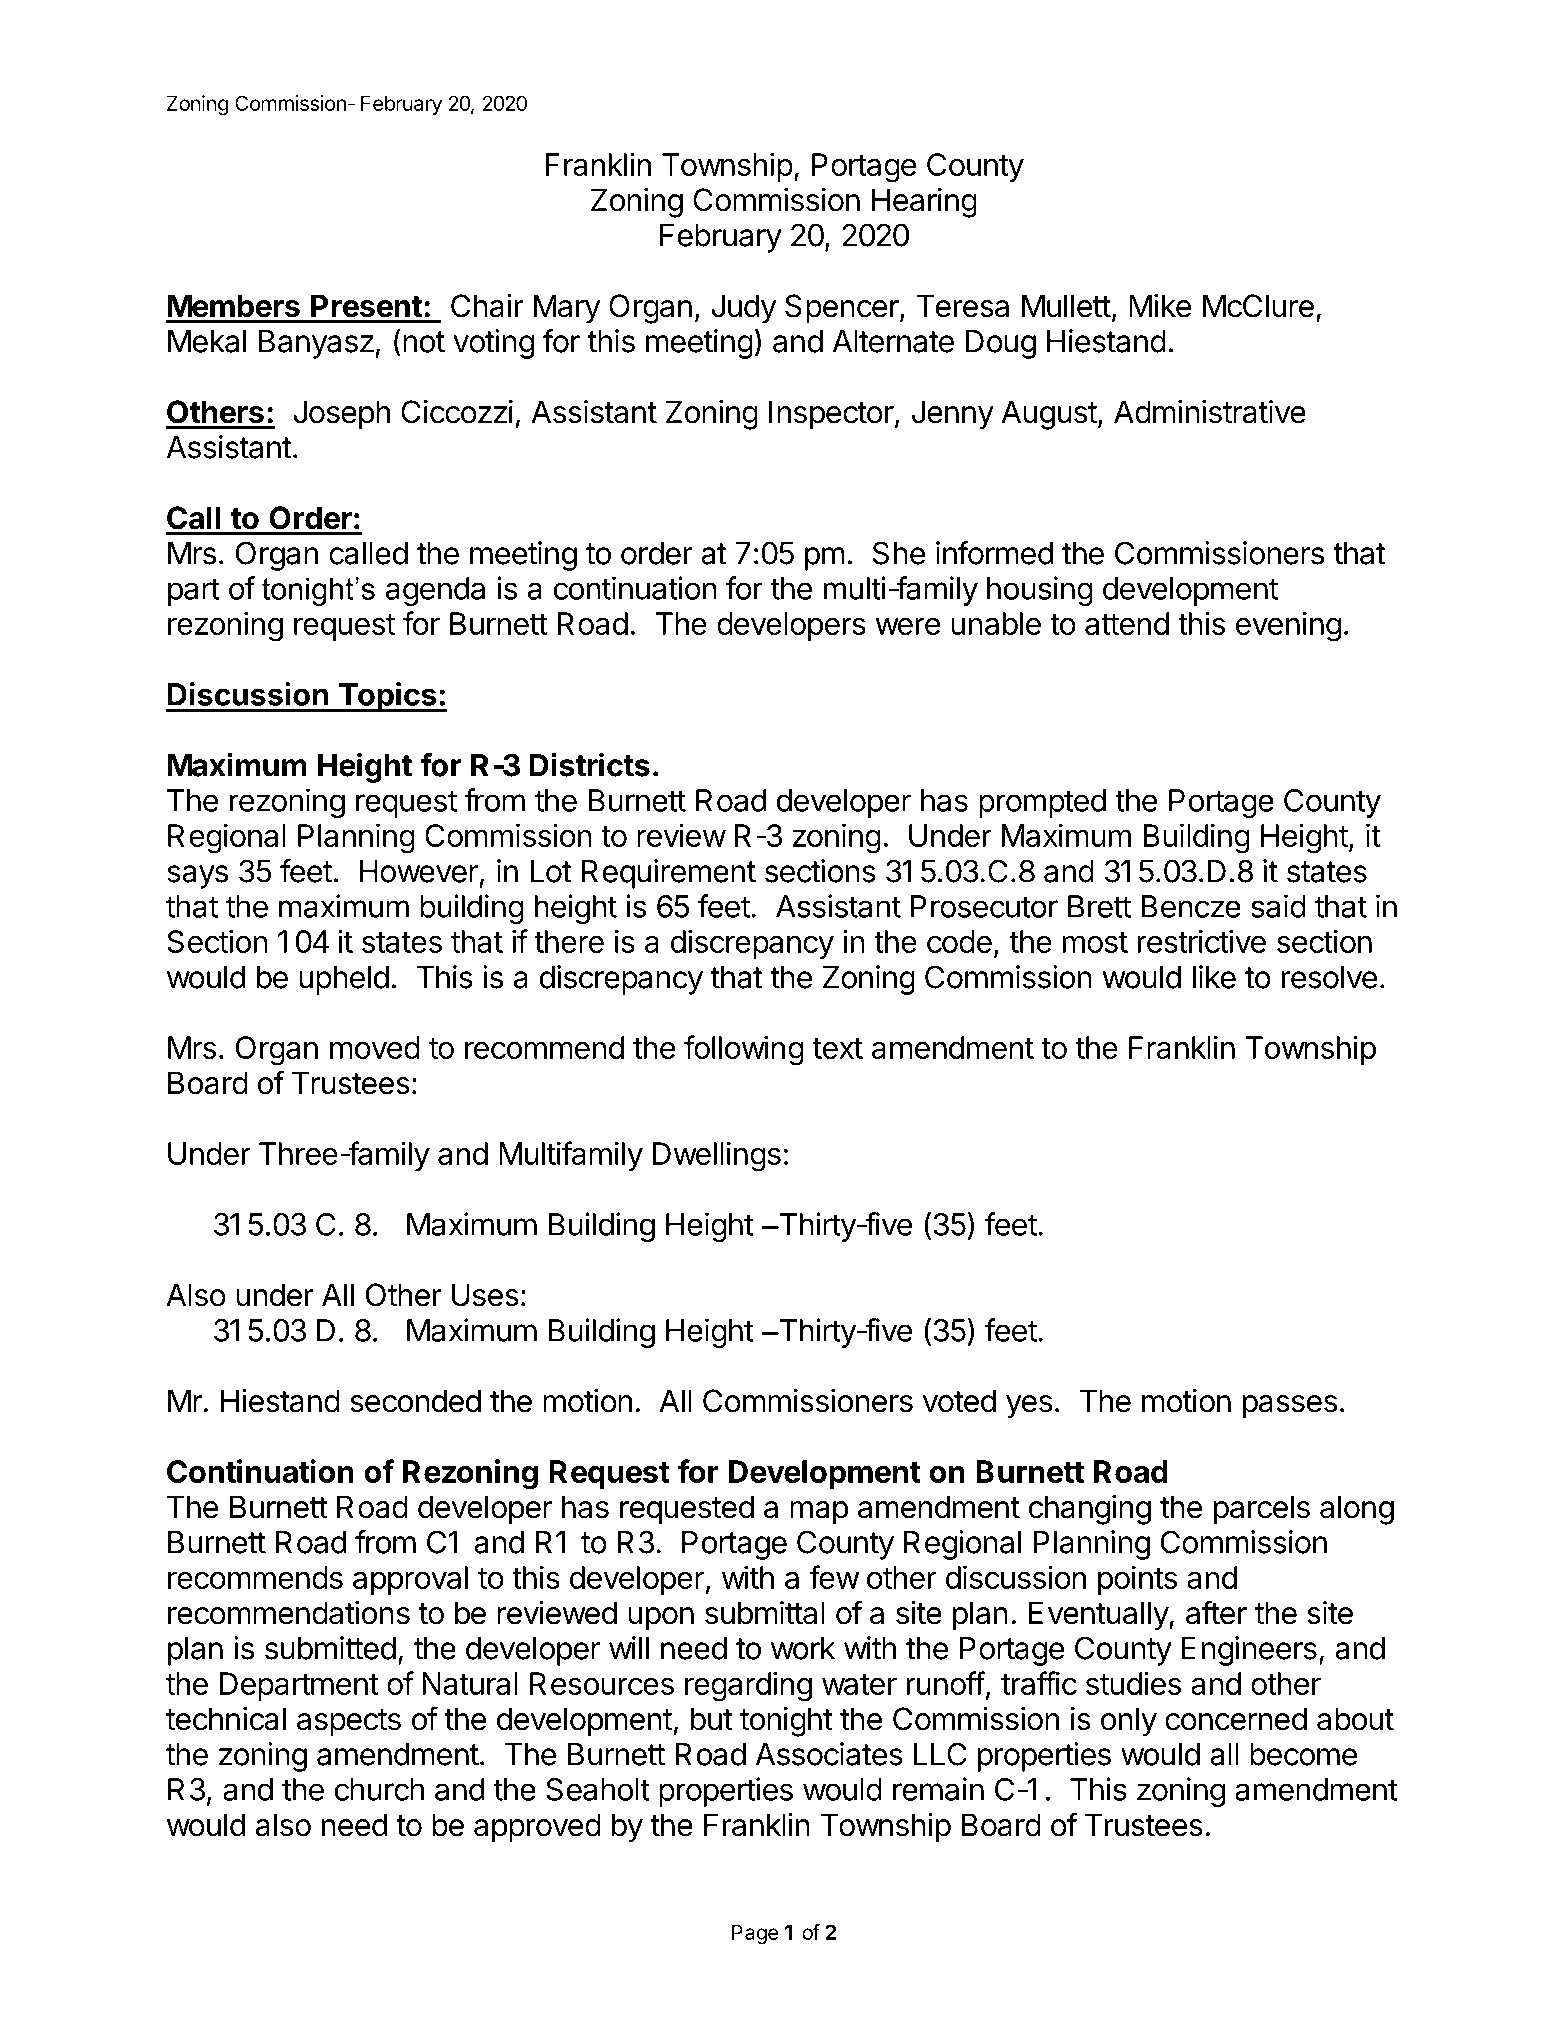 The width and height of the screenshot is (1566, 2027). Describe the element at coordinates (1303, 1754) in the screenshot. I see `become` at that location.
